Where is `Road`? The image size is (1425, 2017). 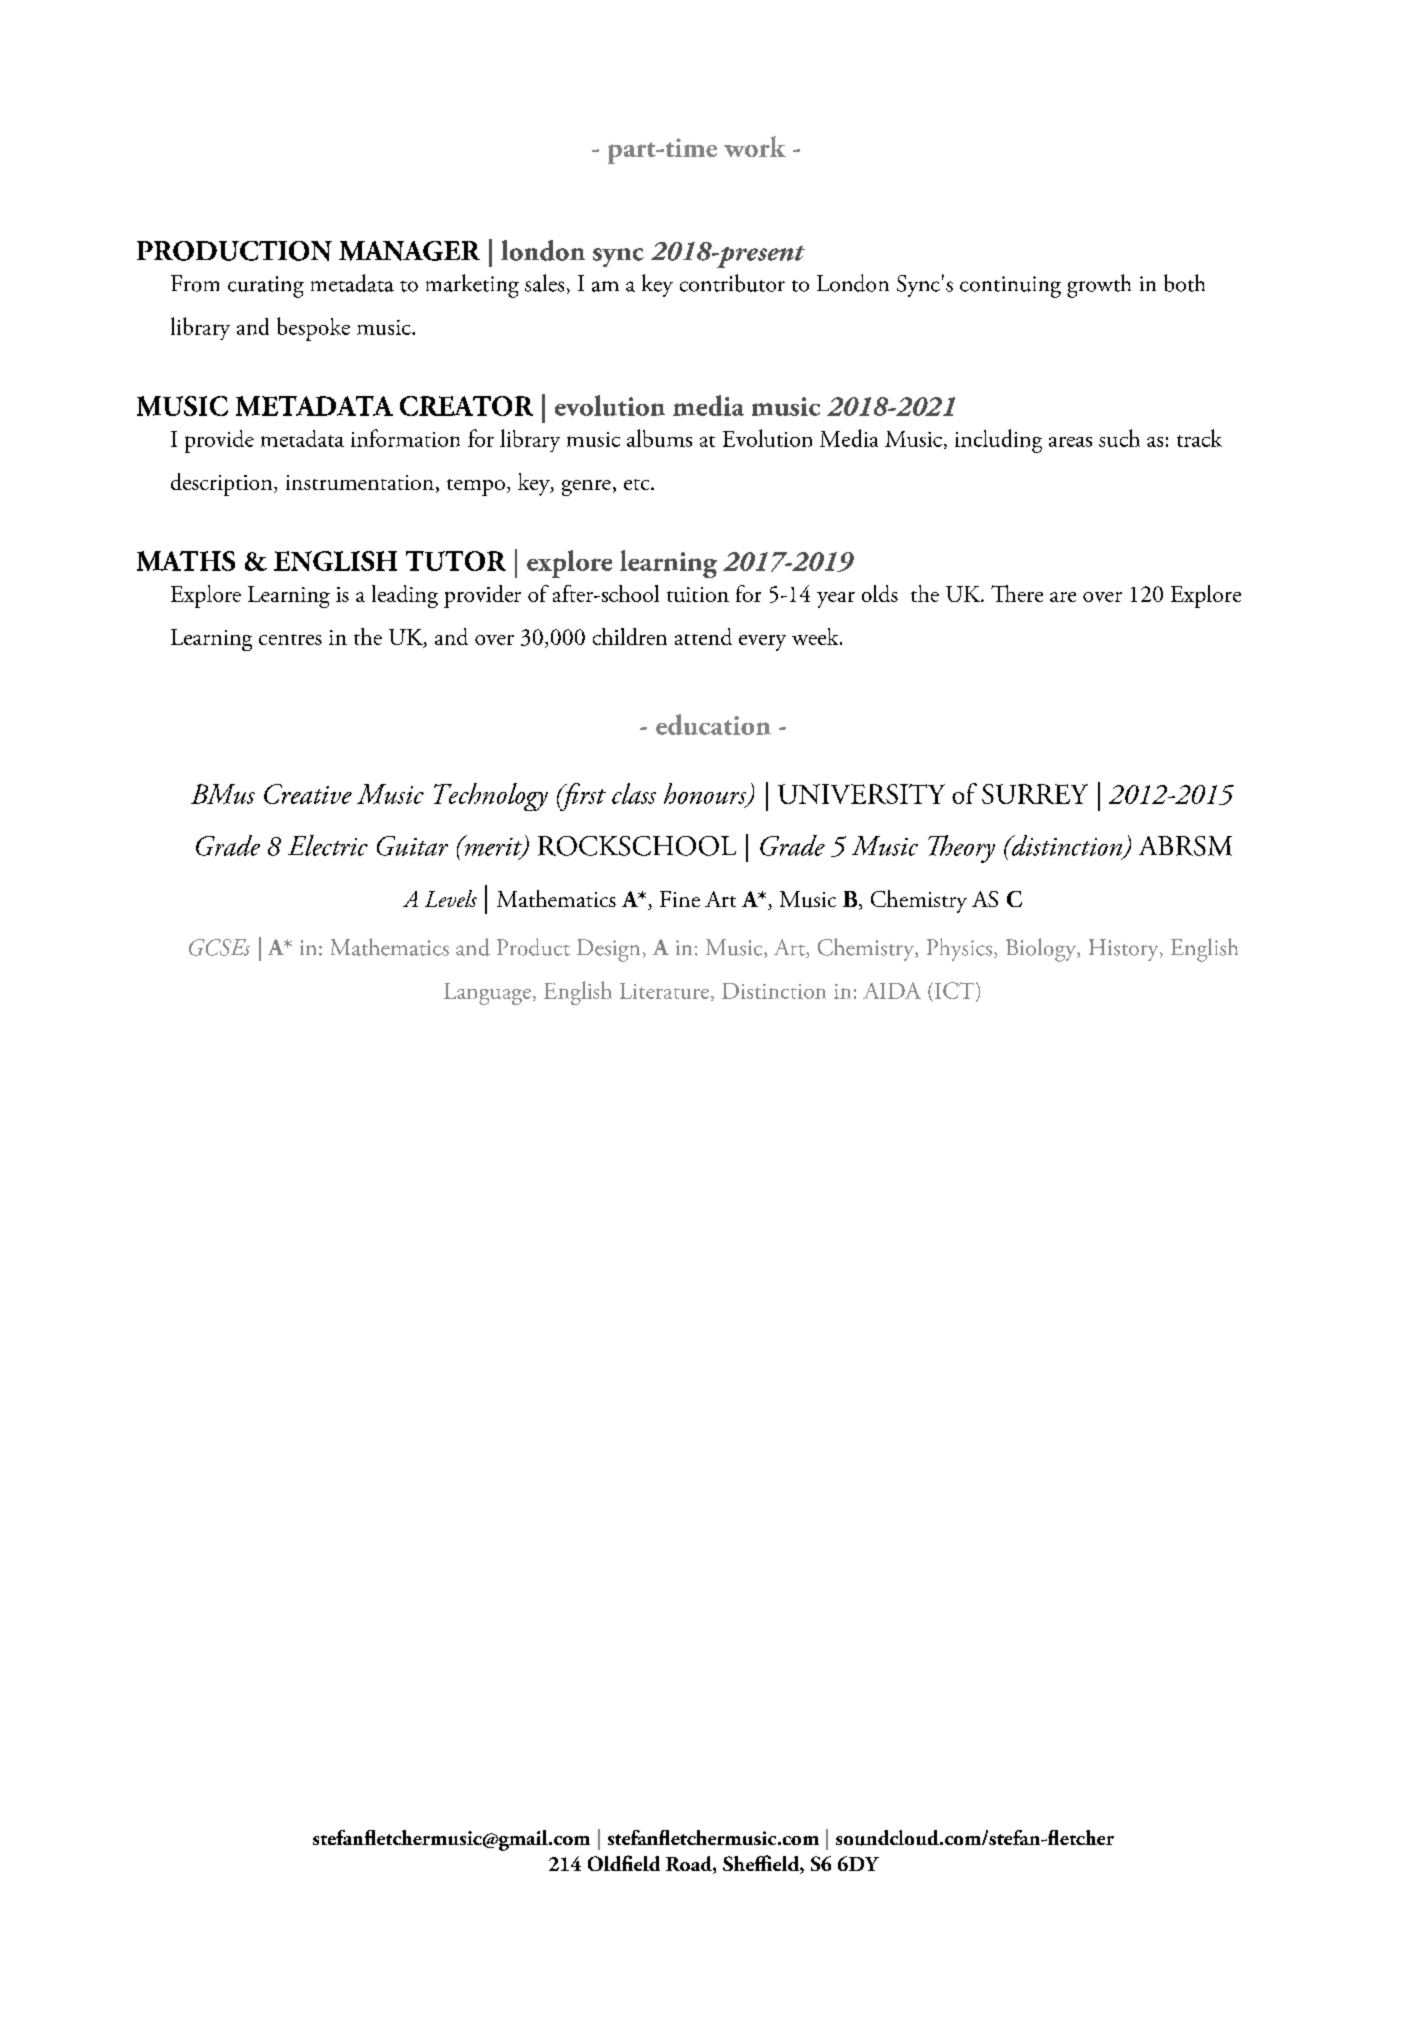 Road is located at coordinates (690, 1865).
